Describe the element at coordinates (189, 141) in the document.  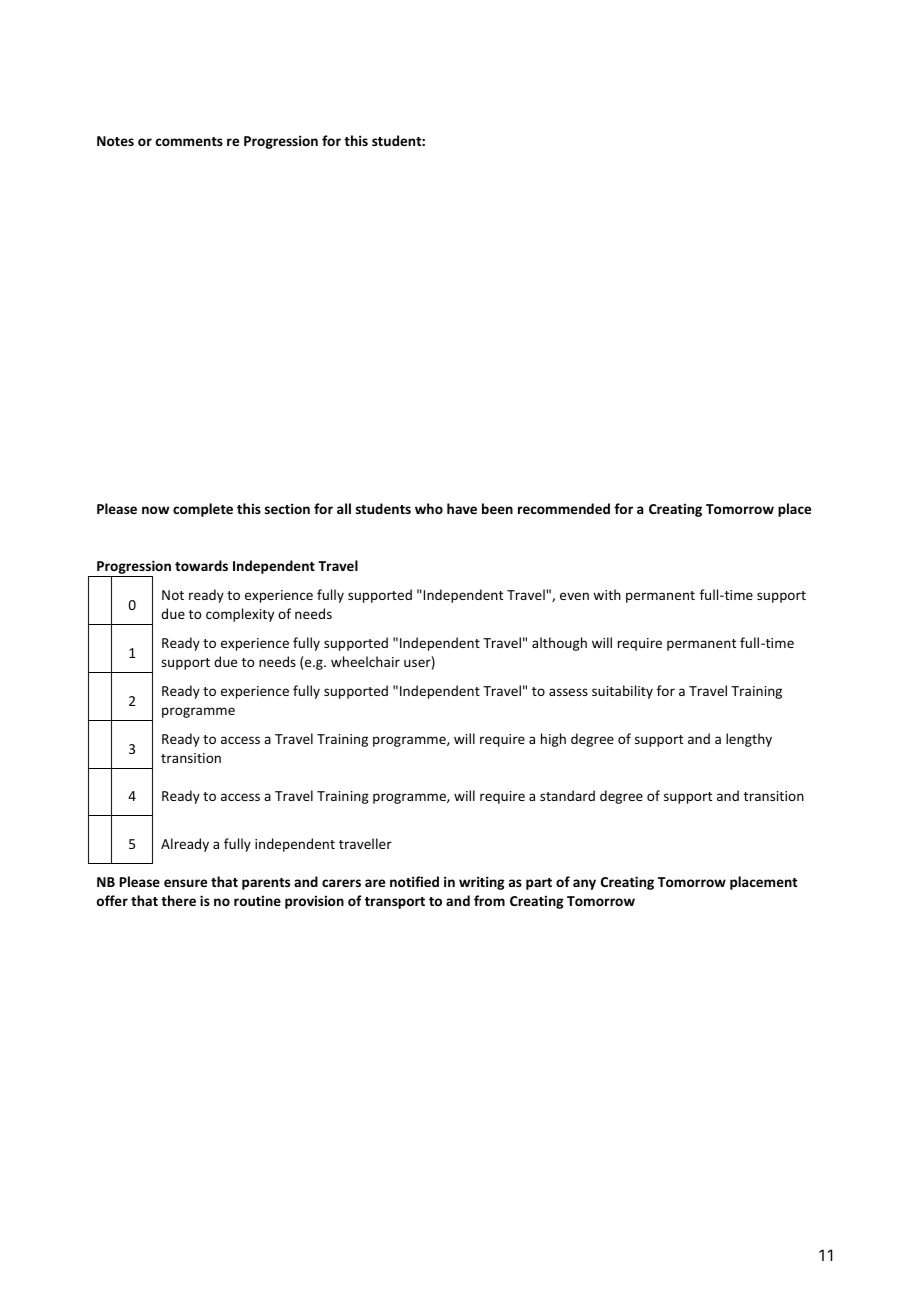
I see `comments` at that location.
